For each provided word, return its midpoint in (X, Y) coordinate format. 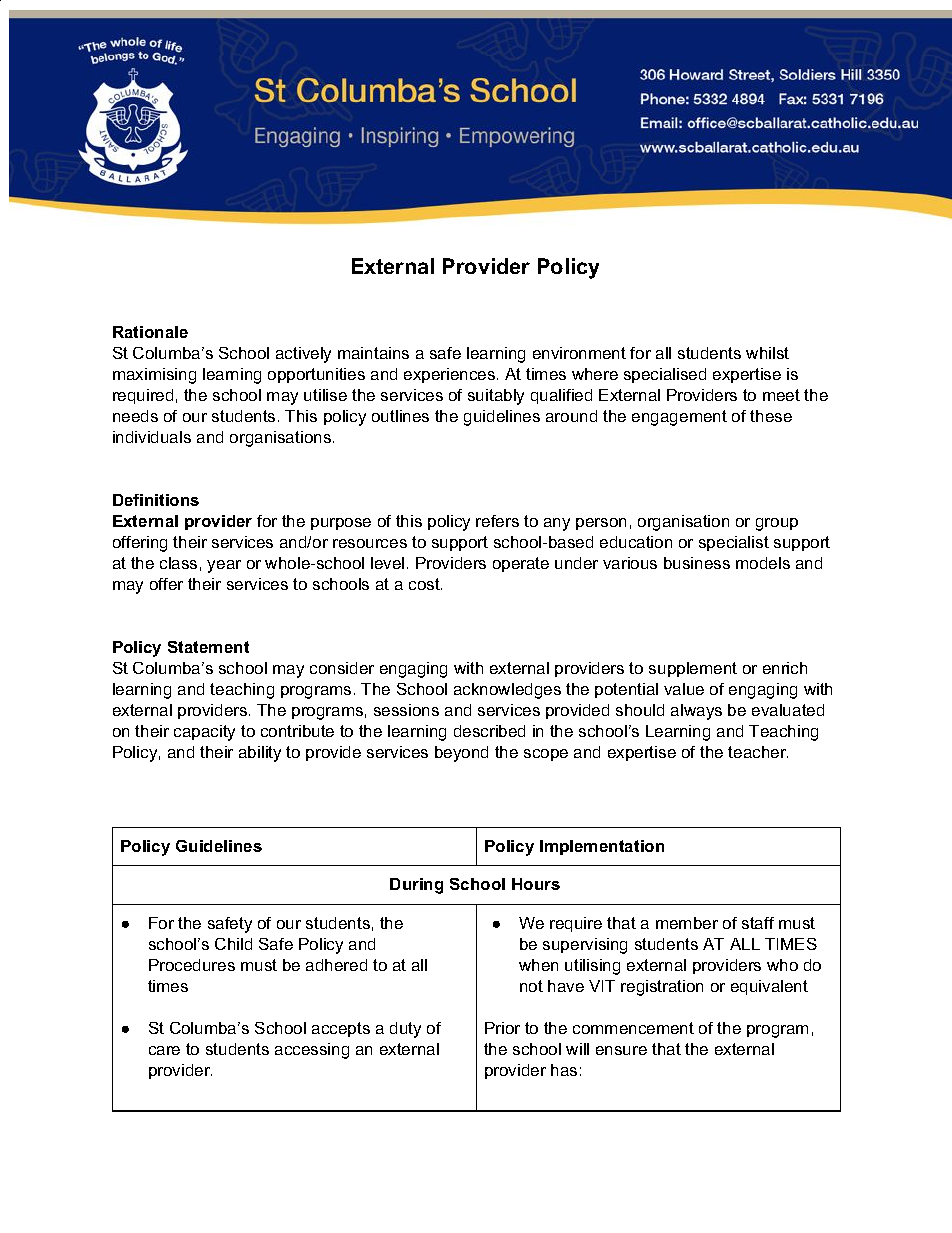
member (687, 923)
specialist (734, 543)
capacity (204, 733)
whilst (767, 353)
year (224, 566)
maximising (154, 376)
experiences (451, 375)
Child (233, 944)
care (164, 1050)
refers (497, 521)
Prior (502, 1028)
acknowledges (507, 691)
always (696, 712)
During (416, 886)
